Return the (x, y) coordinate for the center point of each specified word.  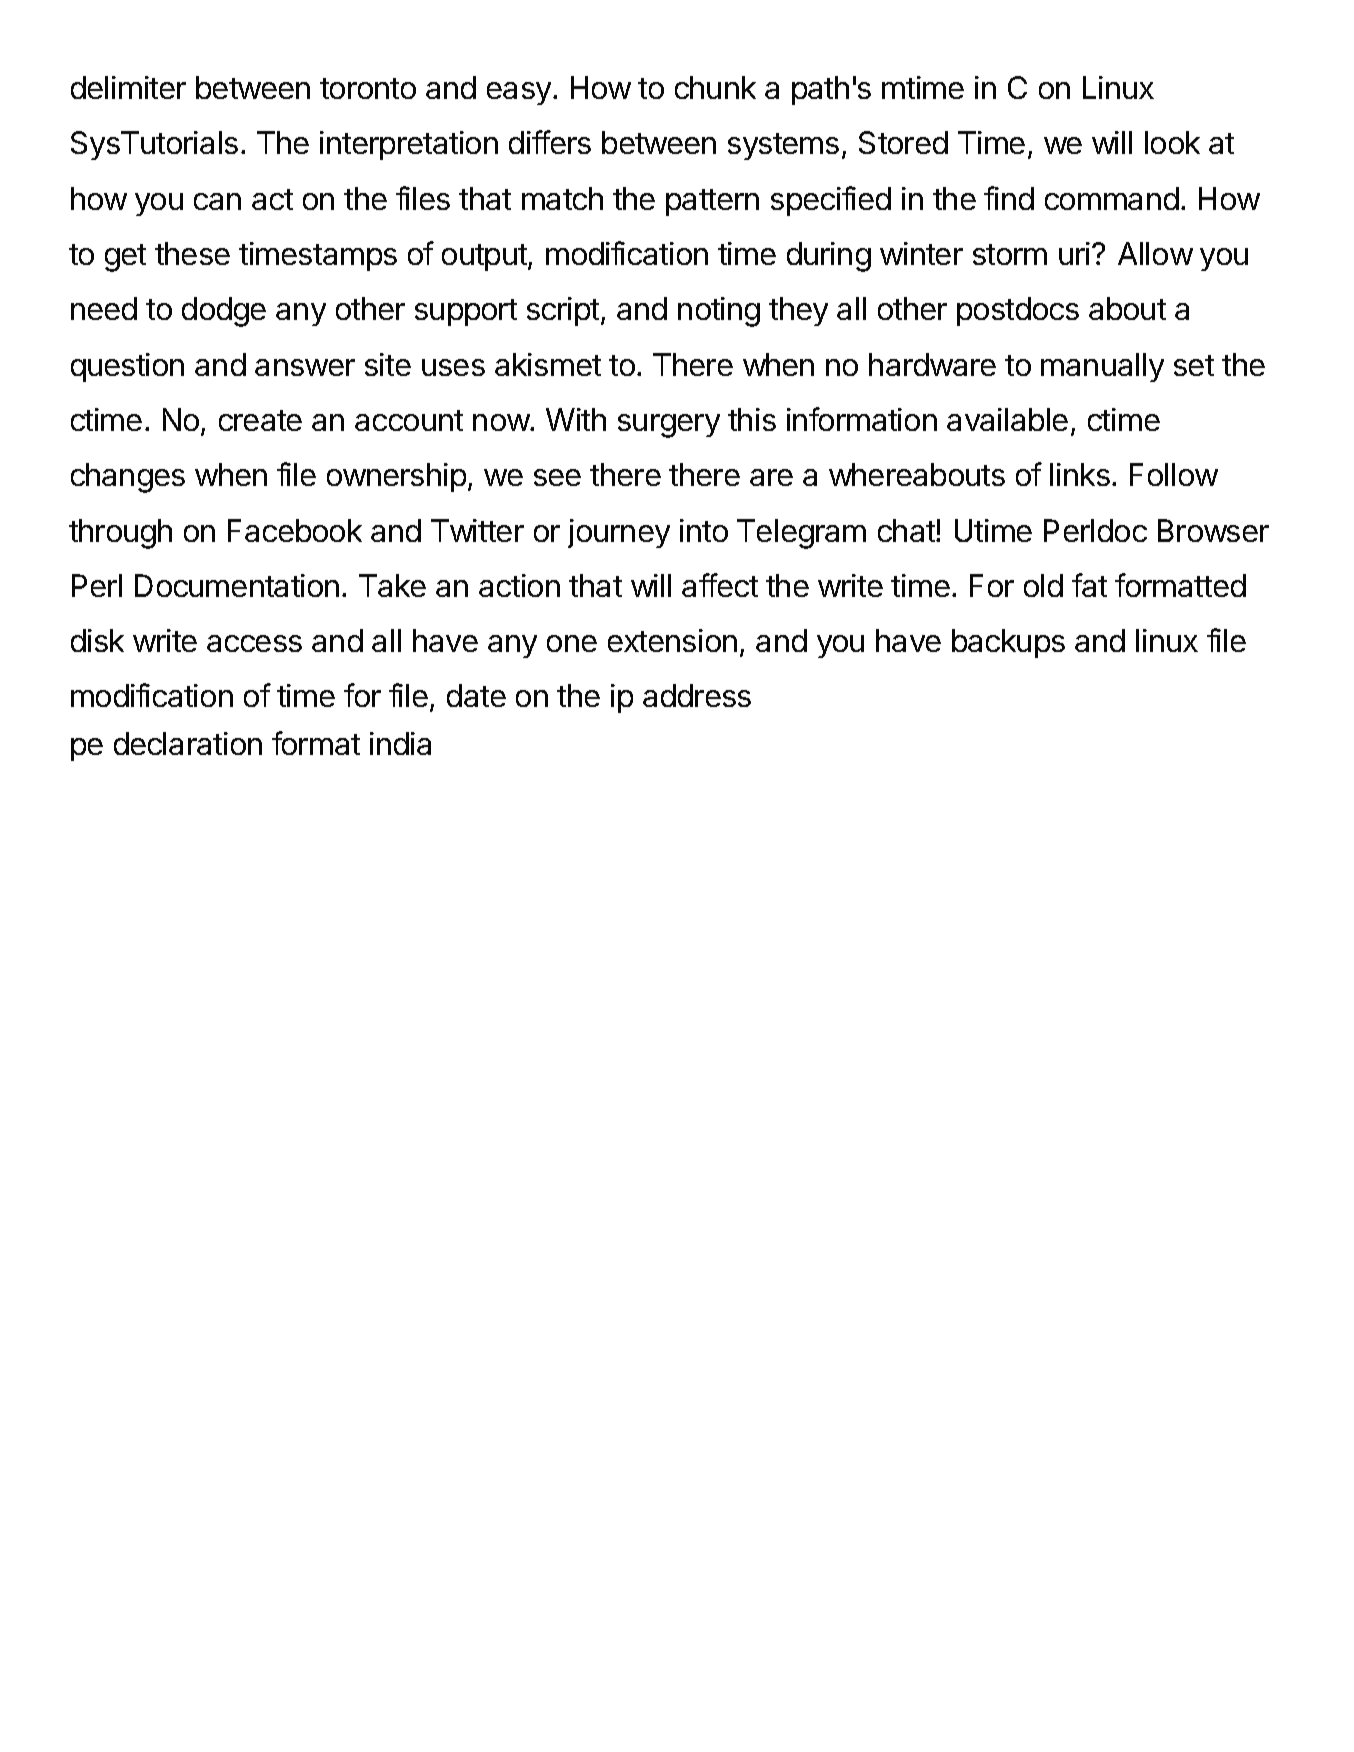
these (192, 253)
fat (1089, 585)
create (260, 420)
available (1007, 419)
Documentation (237, 585)
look (1172, 142)
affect (720, 585)
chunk (715, 87)
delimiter (128, 87)
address (697, 695)
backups (1008, 643)
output (485, 257)
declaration (188, 743)
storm (1010, 254)
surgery (669, 426)
